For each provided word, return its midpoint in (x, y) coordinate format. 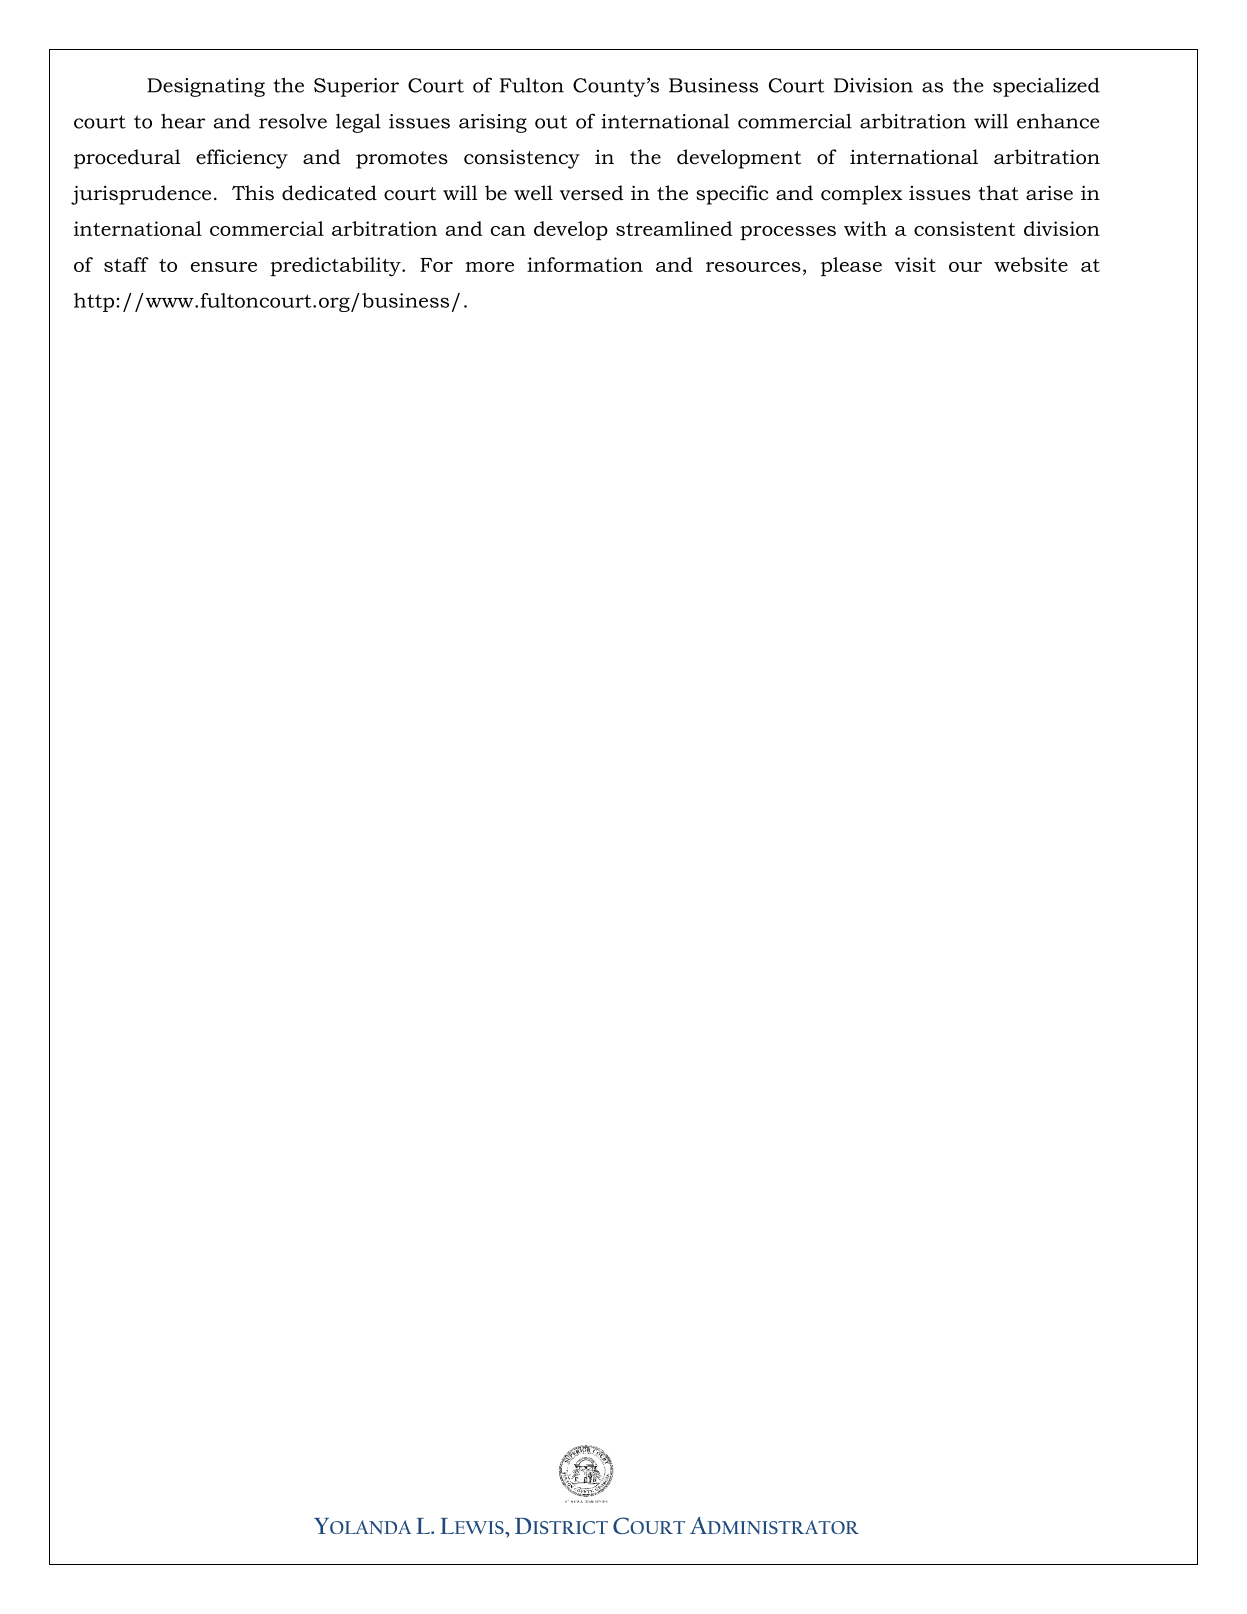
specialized (1046, 87)
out (551, 122)
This (253, 193)
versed (592, 193)
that (999, 193)
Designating (206, 87)
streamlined (674, 228)
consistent (964, 228)
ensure (224, 267)
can (508, 231)
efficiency (242, 159)
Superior (356, 87)
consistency (522, 159)
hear (183, 121)
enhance (1058, 121)
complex (861, 195)
